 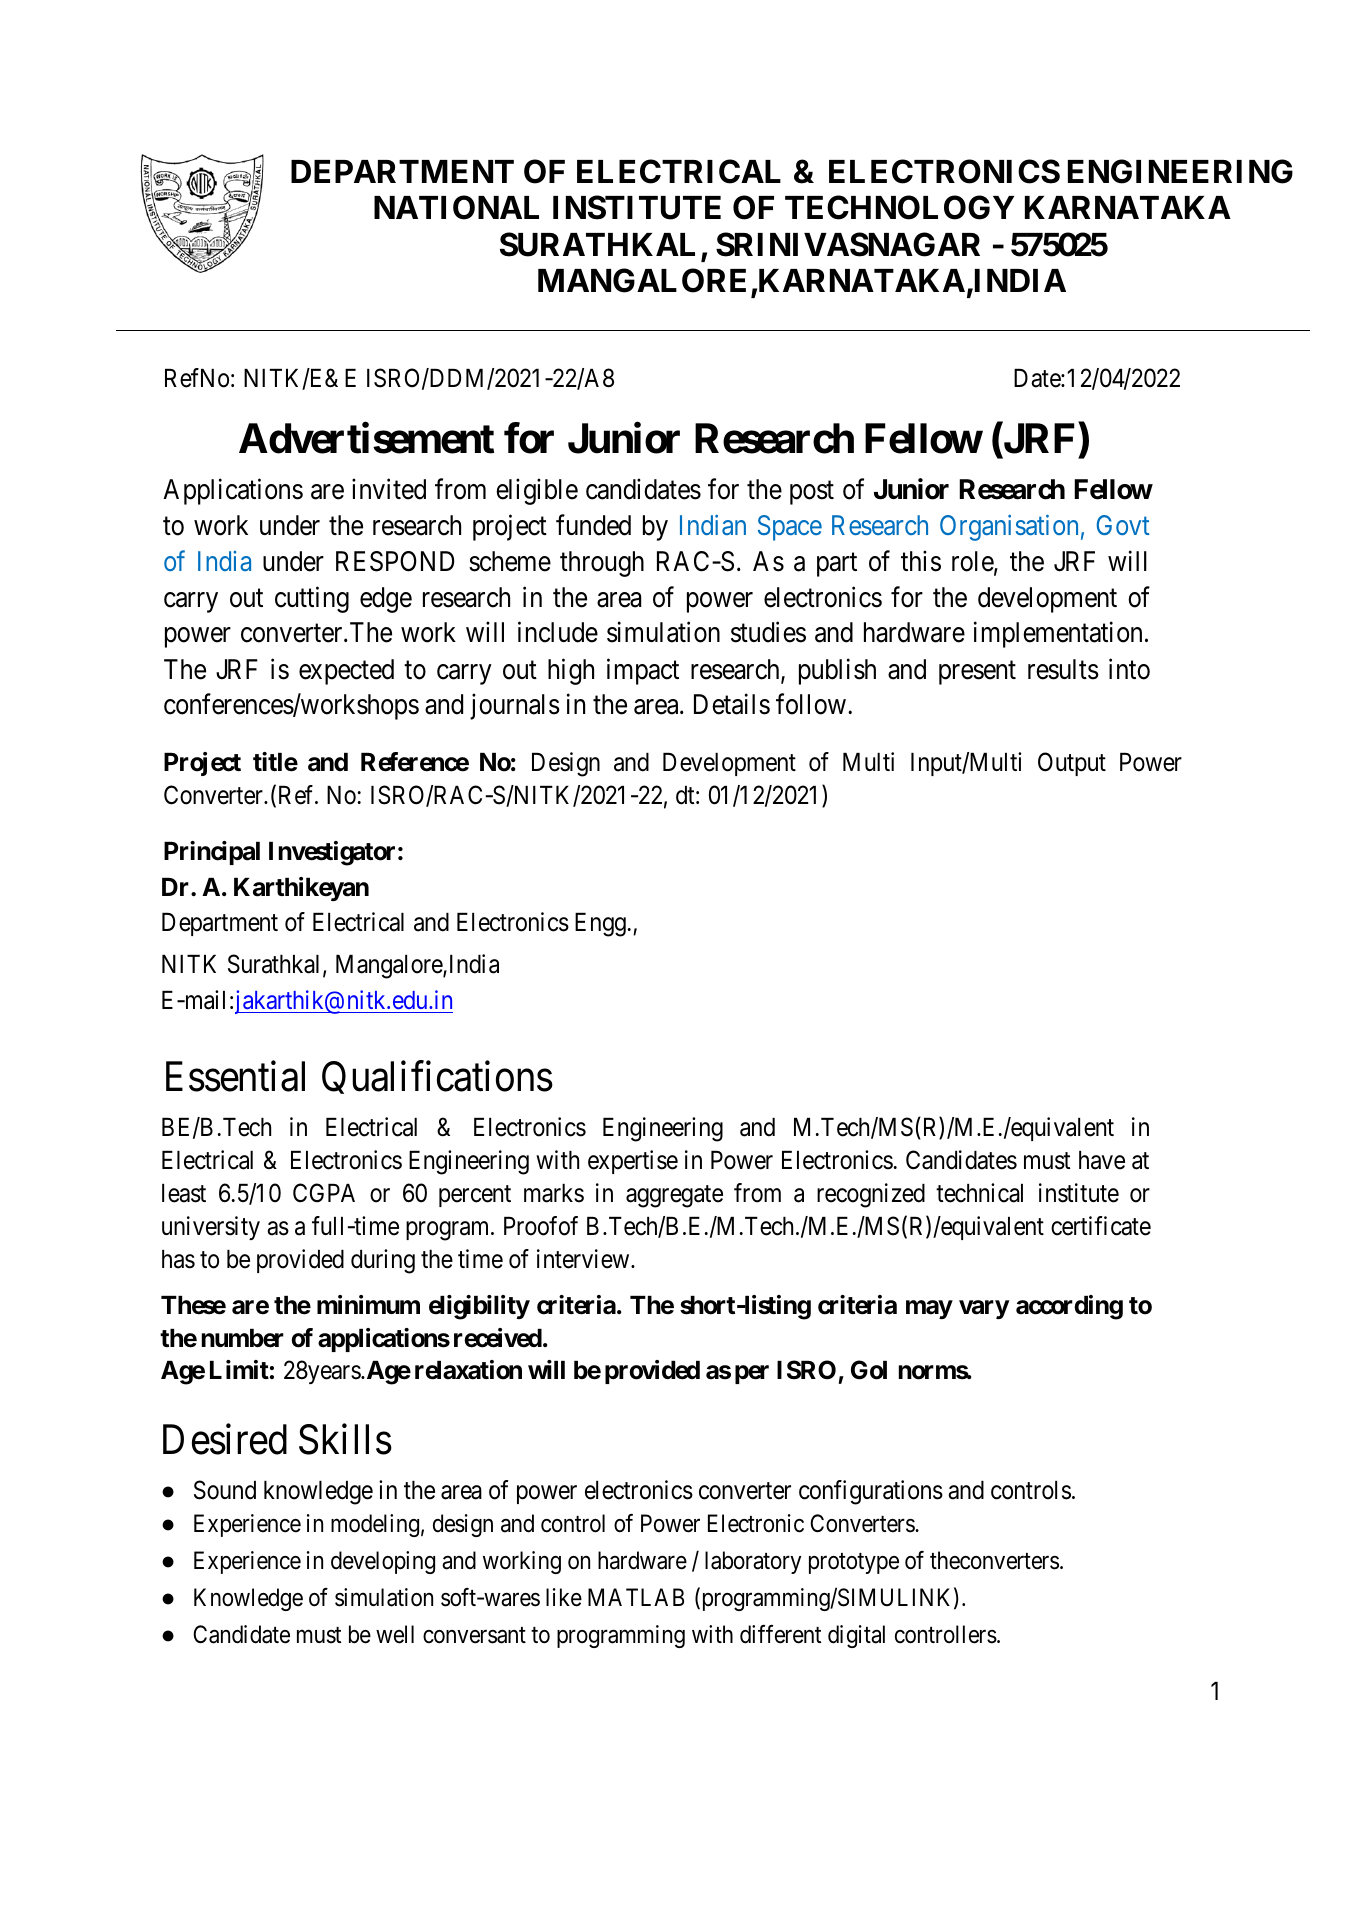 I want to click on present, so click(x=977, y=673).
